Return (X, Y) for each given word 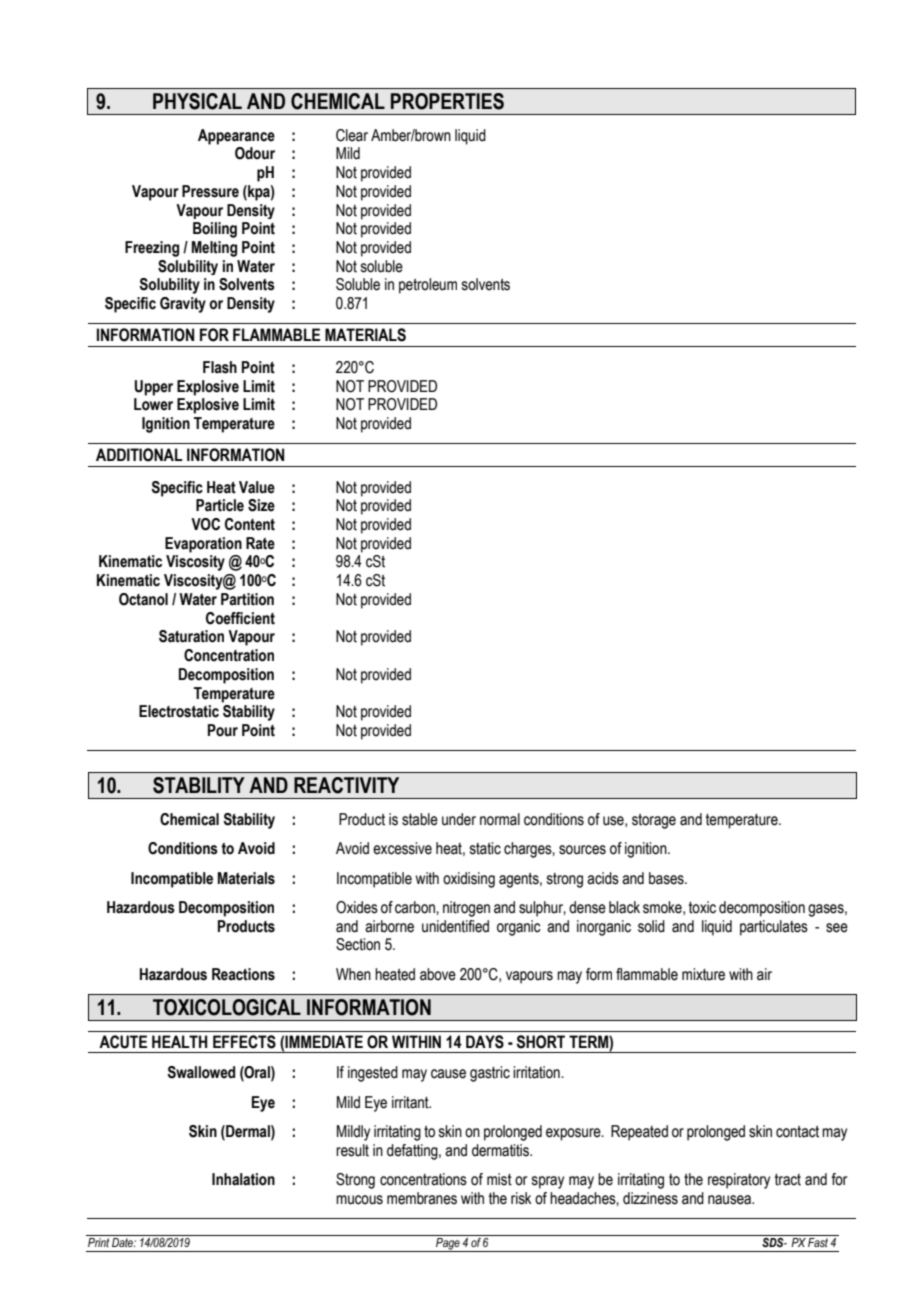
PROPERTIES (447, 101)
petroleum (428, 286)
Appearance (236, 137)
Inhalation (243, 1179)
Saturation (191, 636)
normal (500, 819)
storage (654, 821)
